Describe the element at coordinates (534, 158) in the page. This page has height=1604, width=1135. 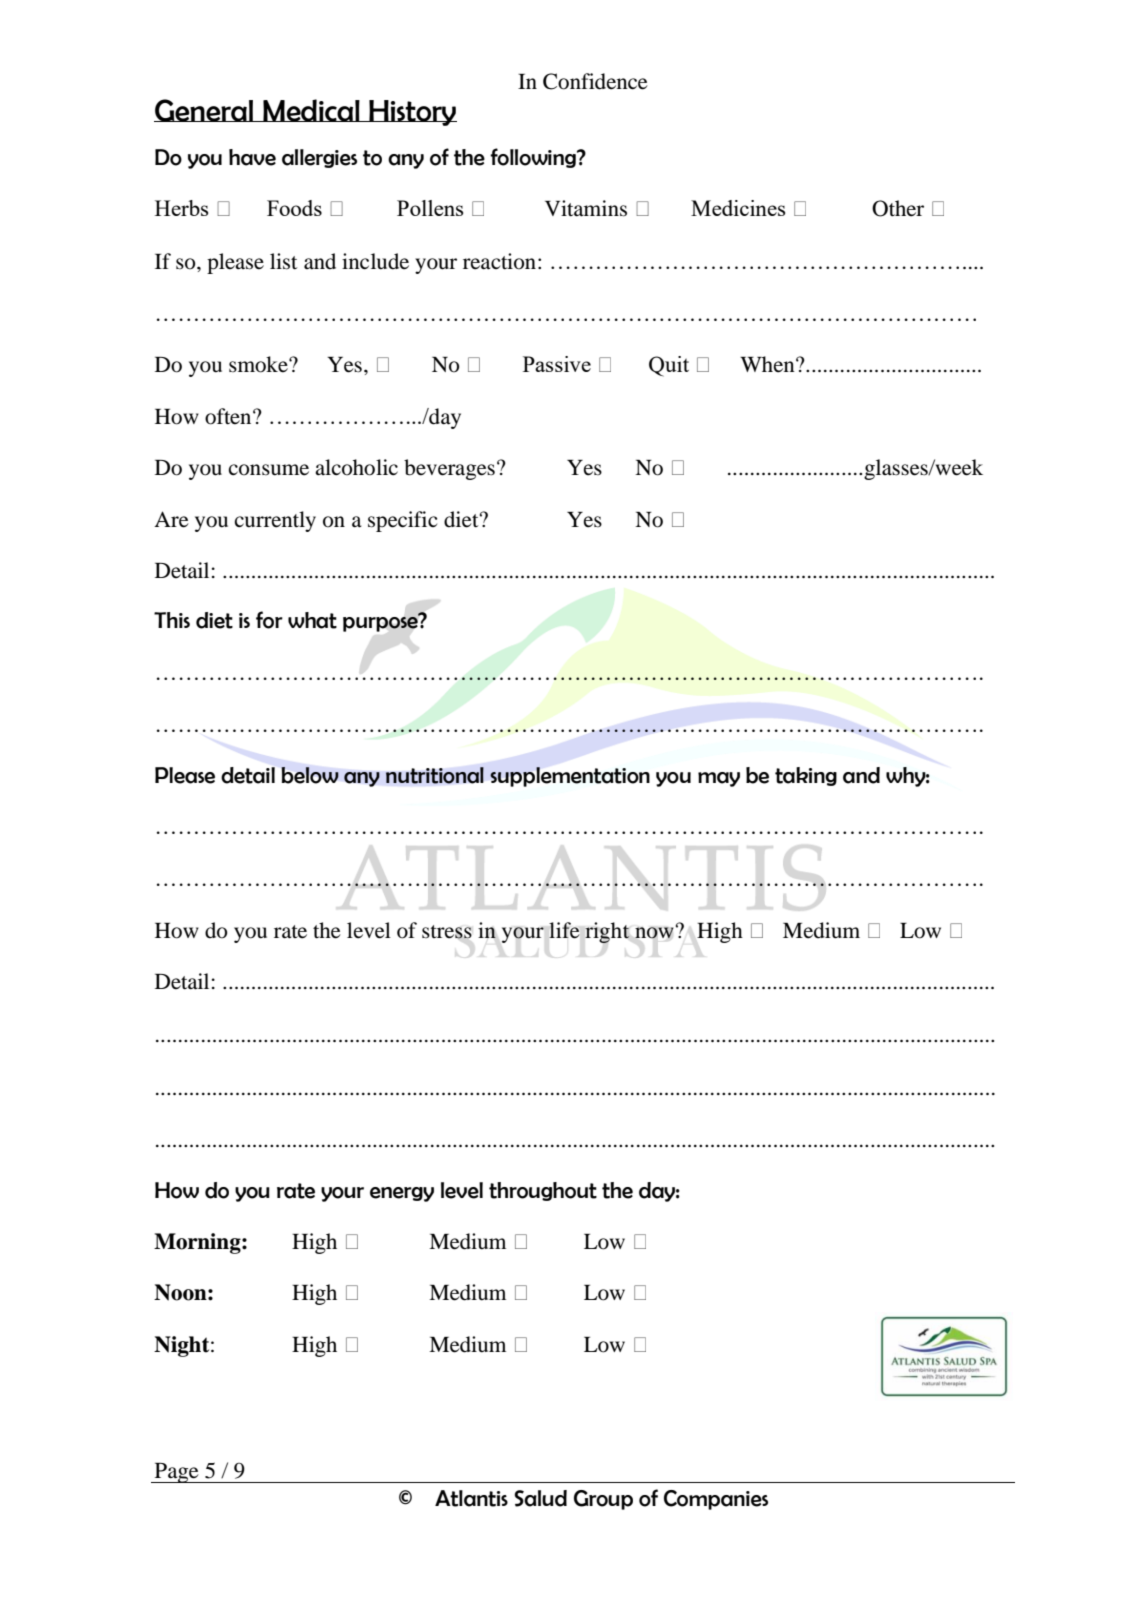
I see `following` at that location.
